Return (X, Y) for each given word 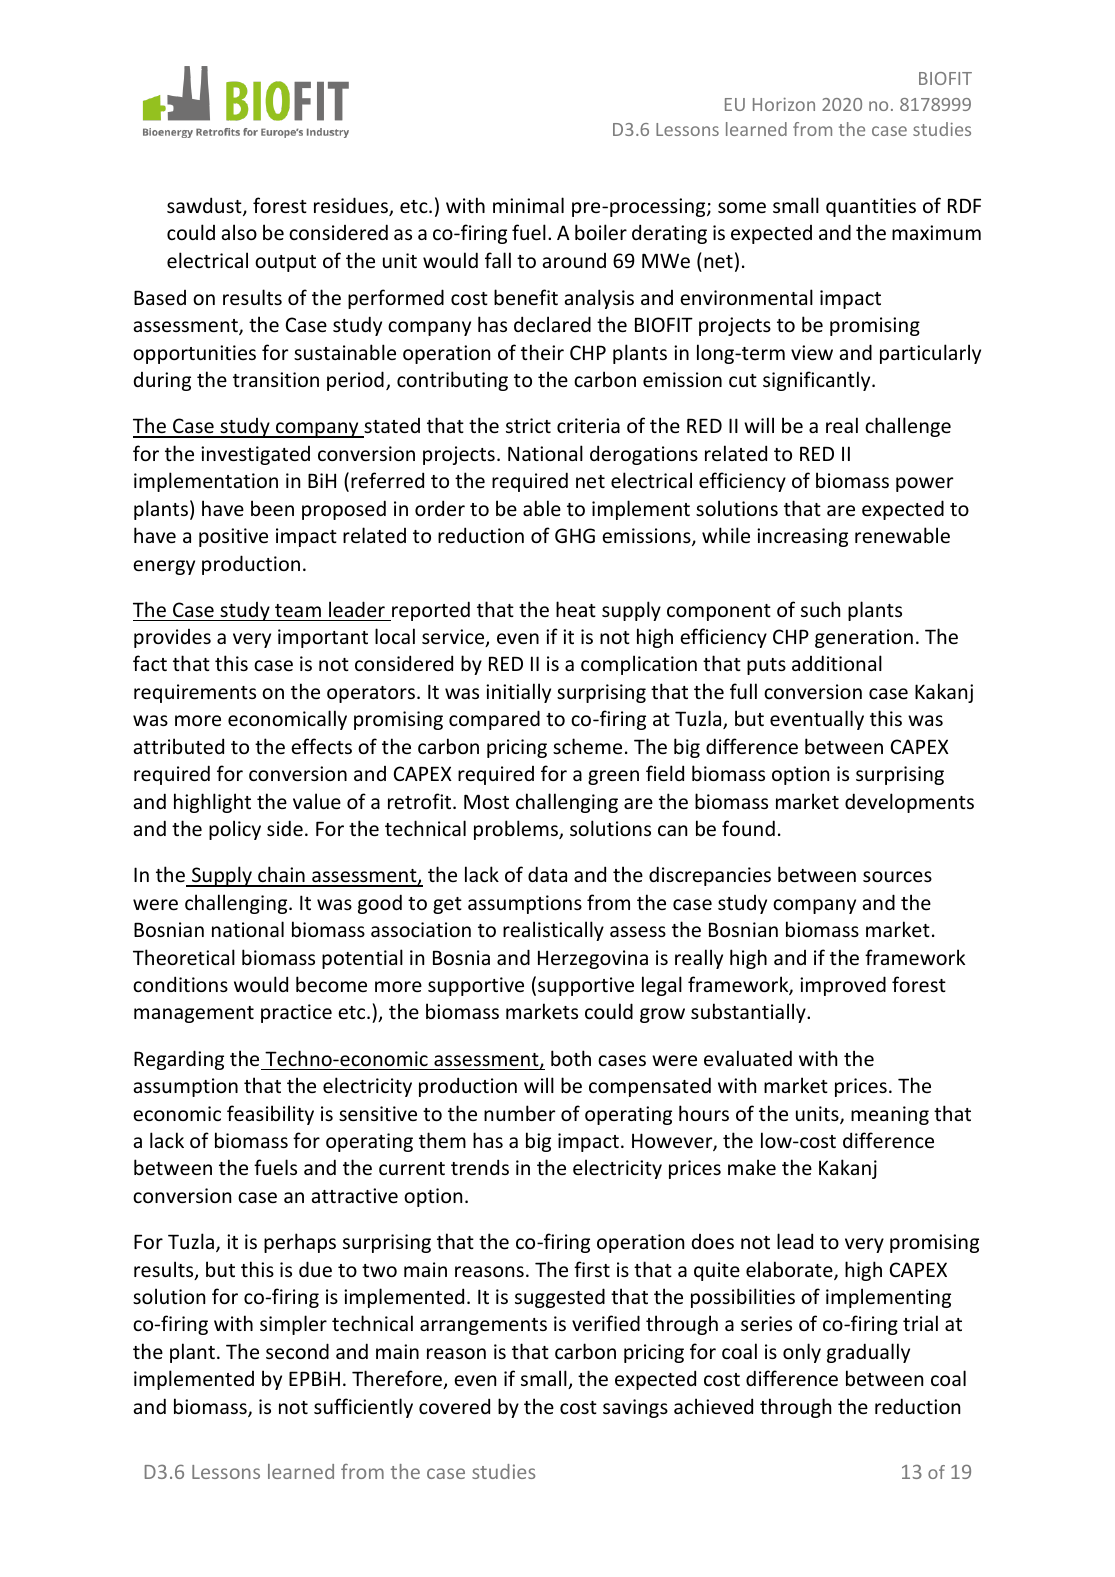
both (571, 1058)
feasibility (270, 1115)
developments (909, 803)
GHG (575, 535)
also (239, 232)
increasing (802, 537)
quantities (871, 207)
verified (606, 1323)
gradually (868, 1353)
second (297, 1351)
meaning (890, 1115)
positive (233, 537)
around (574, 260)
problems (517, 830)
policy (235, 830)
